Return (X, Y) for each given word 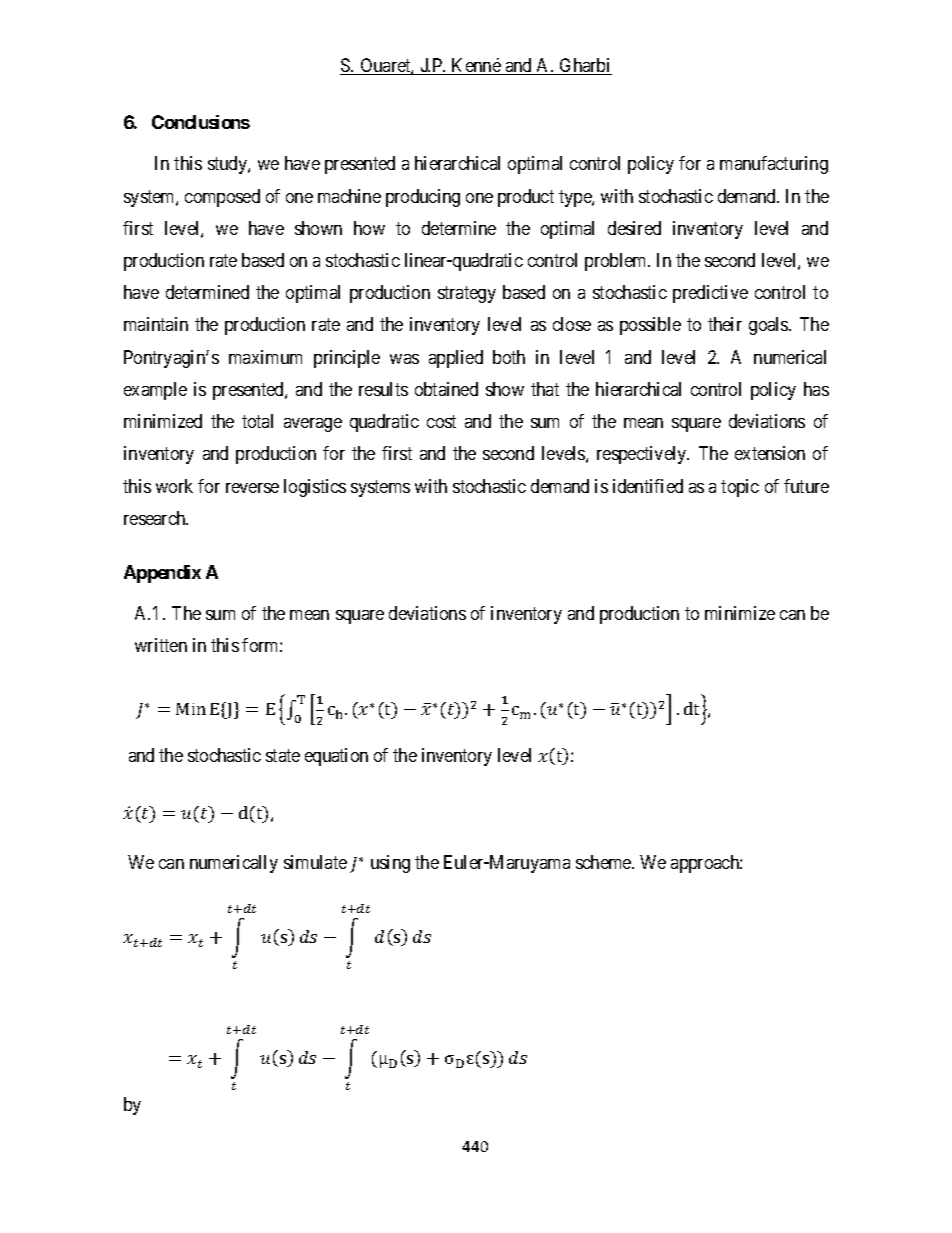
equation (336, 757)
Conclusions (201, 122)
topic (740, 488)
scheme (604, 862)
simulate (315, 862)
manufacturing (774, 165)
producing (423, 198)
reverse (252, 488)
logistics (315, 488)
